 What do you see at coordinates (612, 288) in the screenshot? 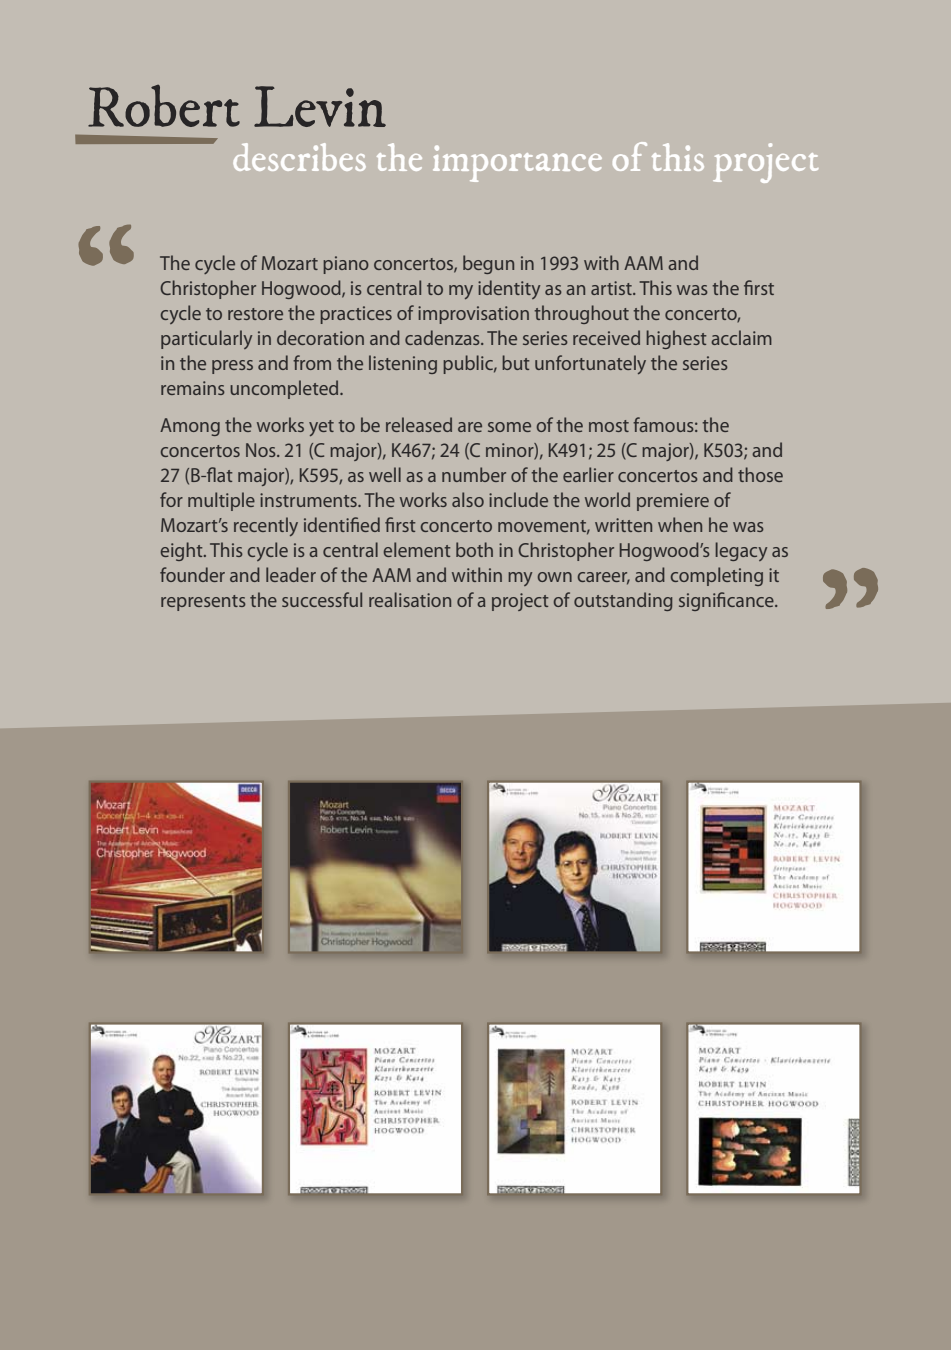
I see `artist` at bounding box center [612, 288].
